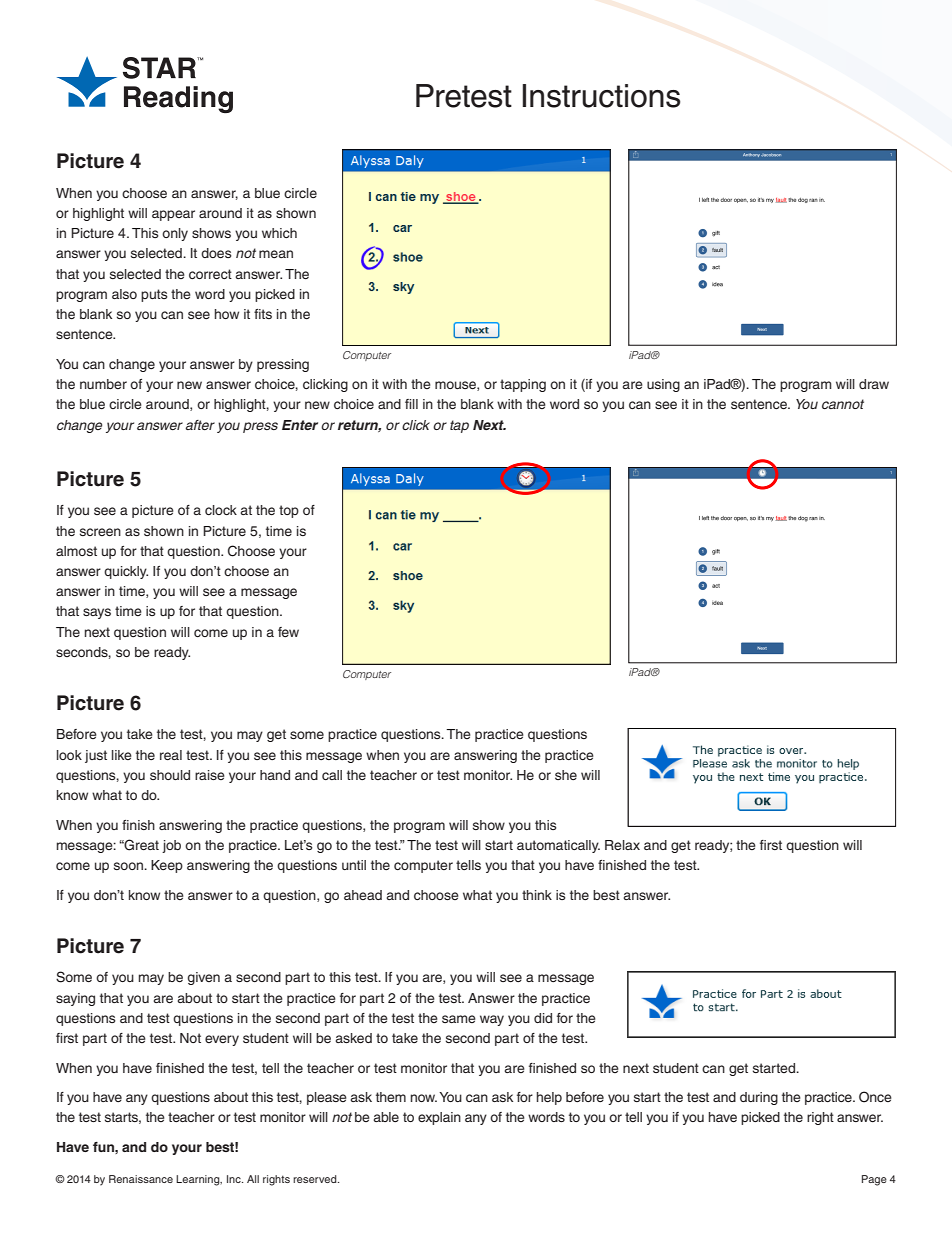 This screenshot has height=1233, width=952. I want to click on tapping, so click(523, 385).
